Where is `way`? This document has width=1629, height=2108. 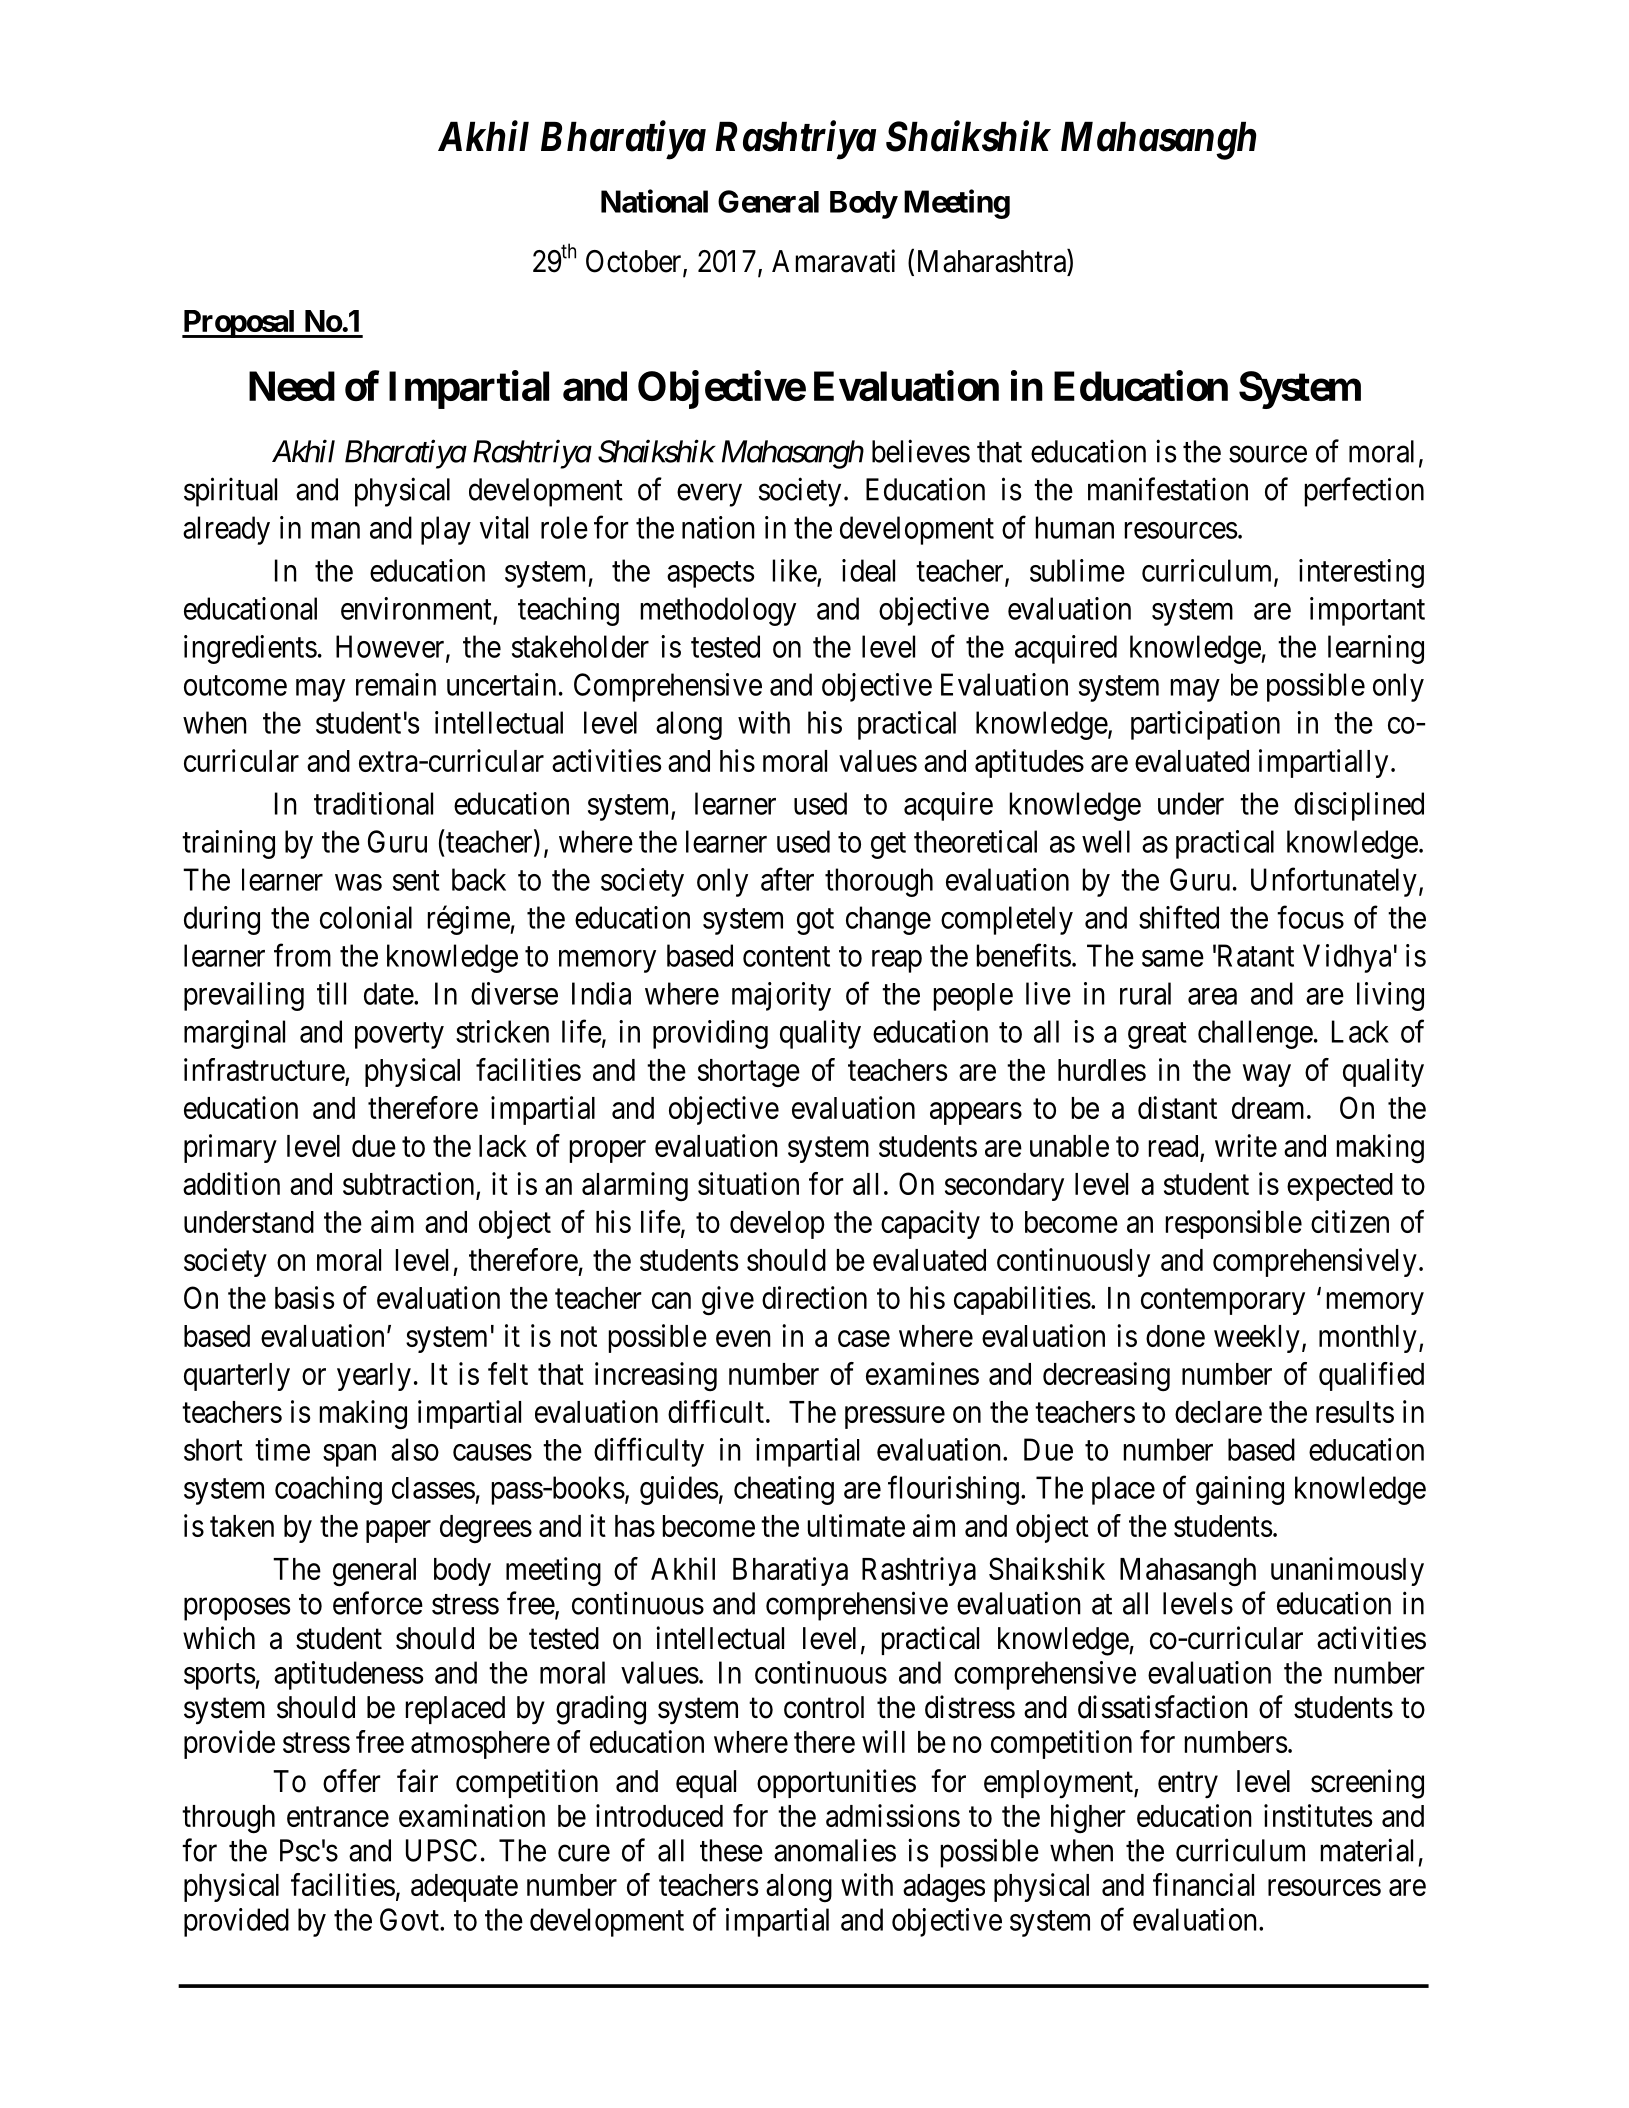
way is located at coordinates (1267, 1075).
